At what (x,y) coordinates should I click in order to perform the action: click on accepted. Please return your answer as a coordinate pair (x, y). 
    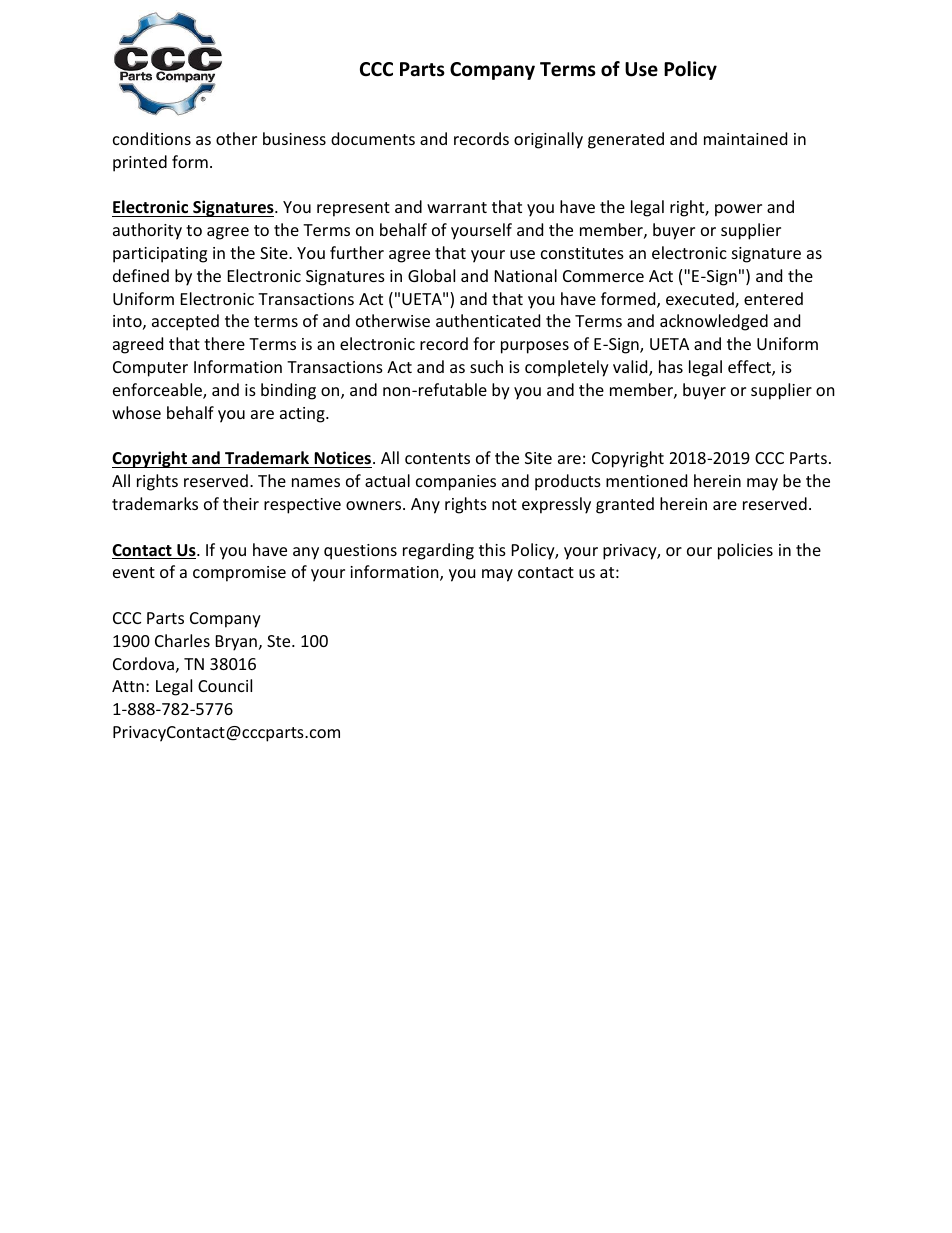
    Looking at the image, I should click on (185, 322).
